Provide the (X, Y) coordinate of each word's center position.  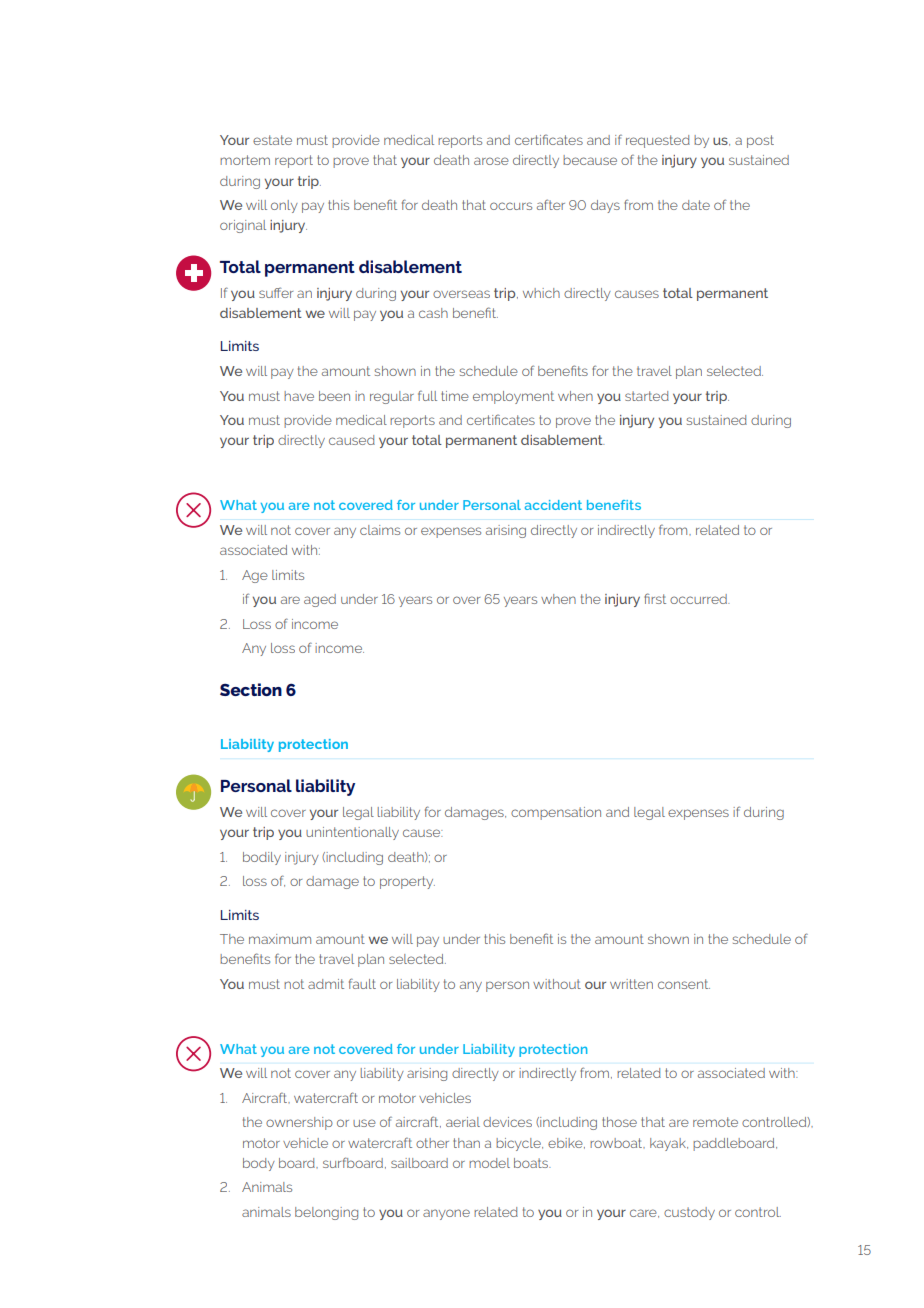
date (696, 205)
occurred (699, 599)
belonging (326, 1213)
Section (251, 689)
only (284, 206)
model (489, 1163)
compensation (556, 813)
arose (491, 161)
